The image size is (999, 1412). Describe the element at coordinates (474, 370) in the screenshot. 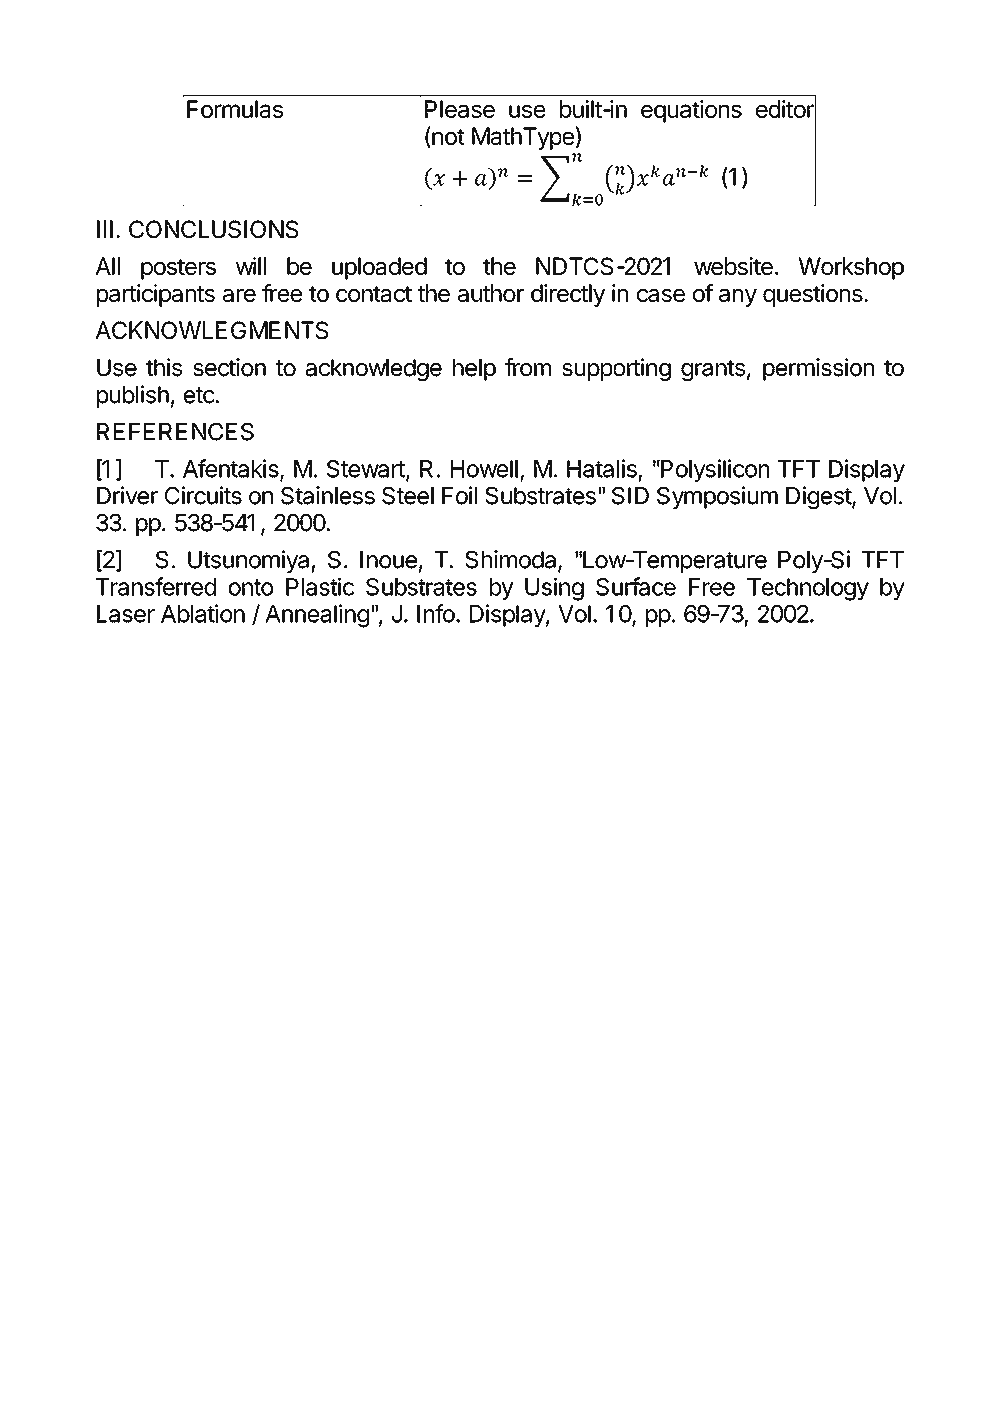

I see `help` at that location.
